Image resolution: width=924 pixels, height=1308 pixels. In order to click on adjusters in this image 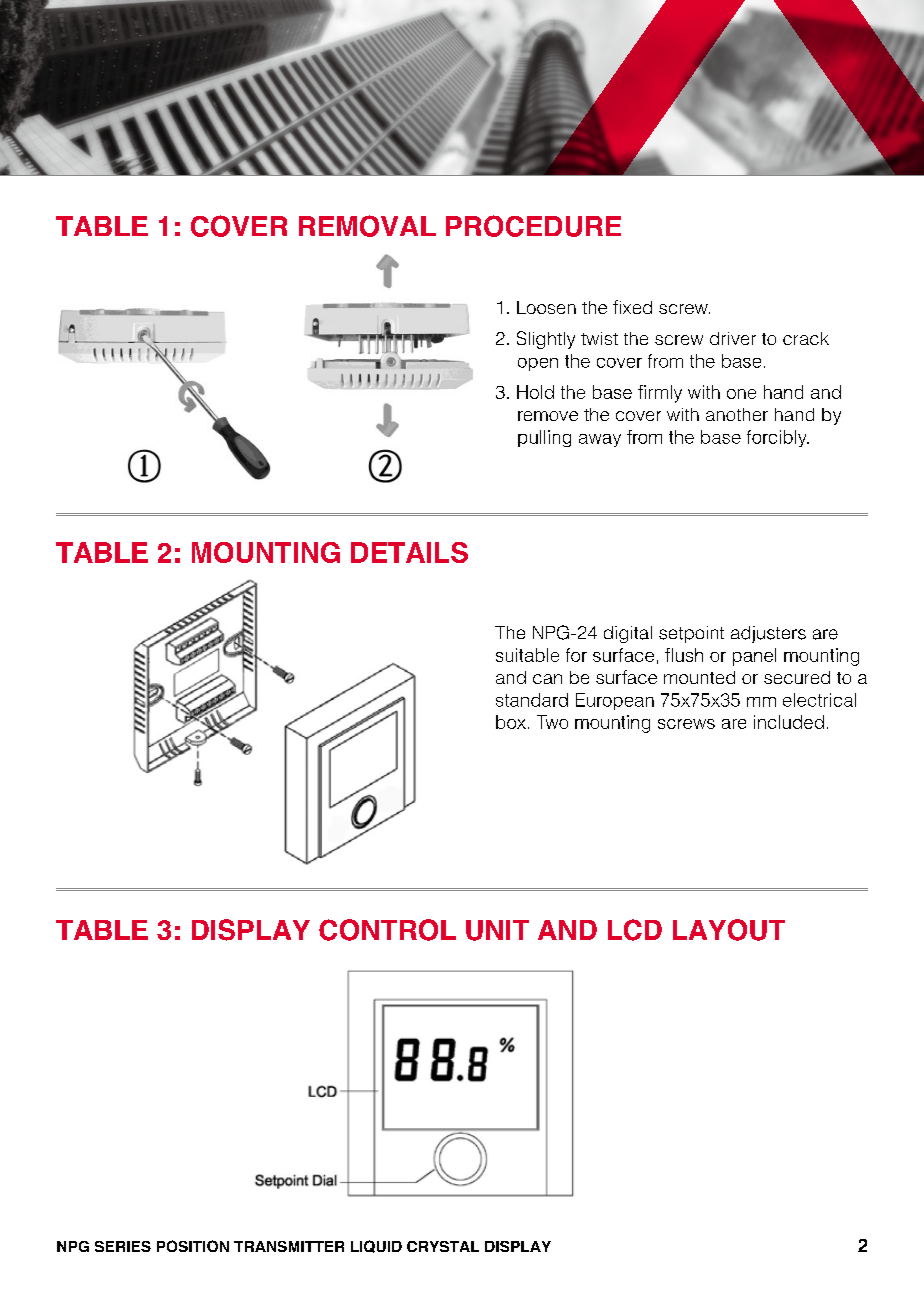, I will do `click(768, 634)`.
